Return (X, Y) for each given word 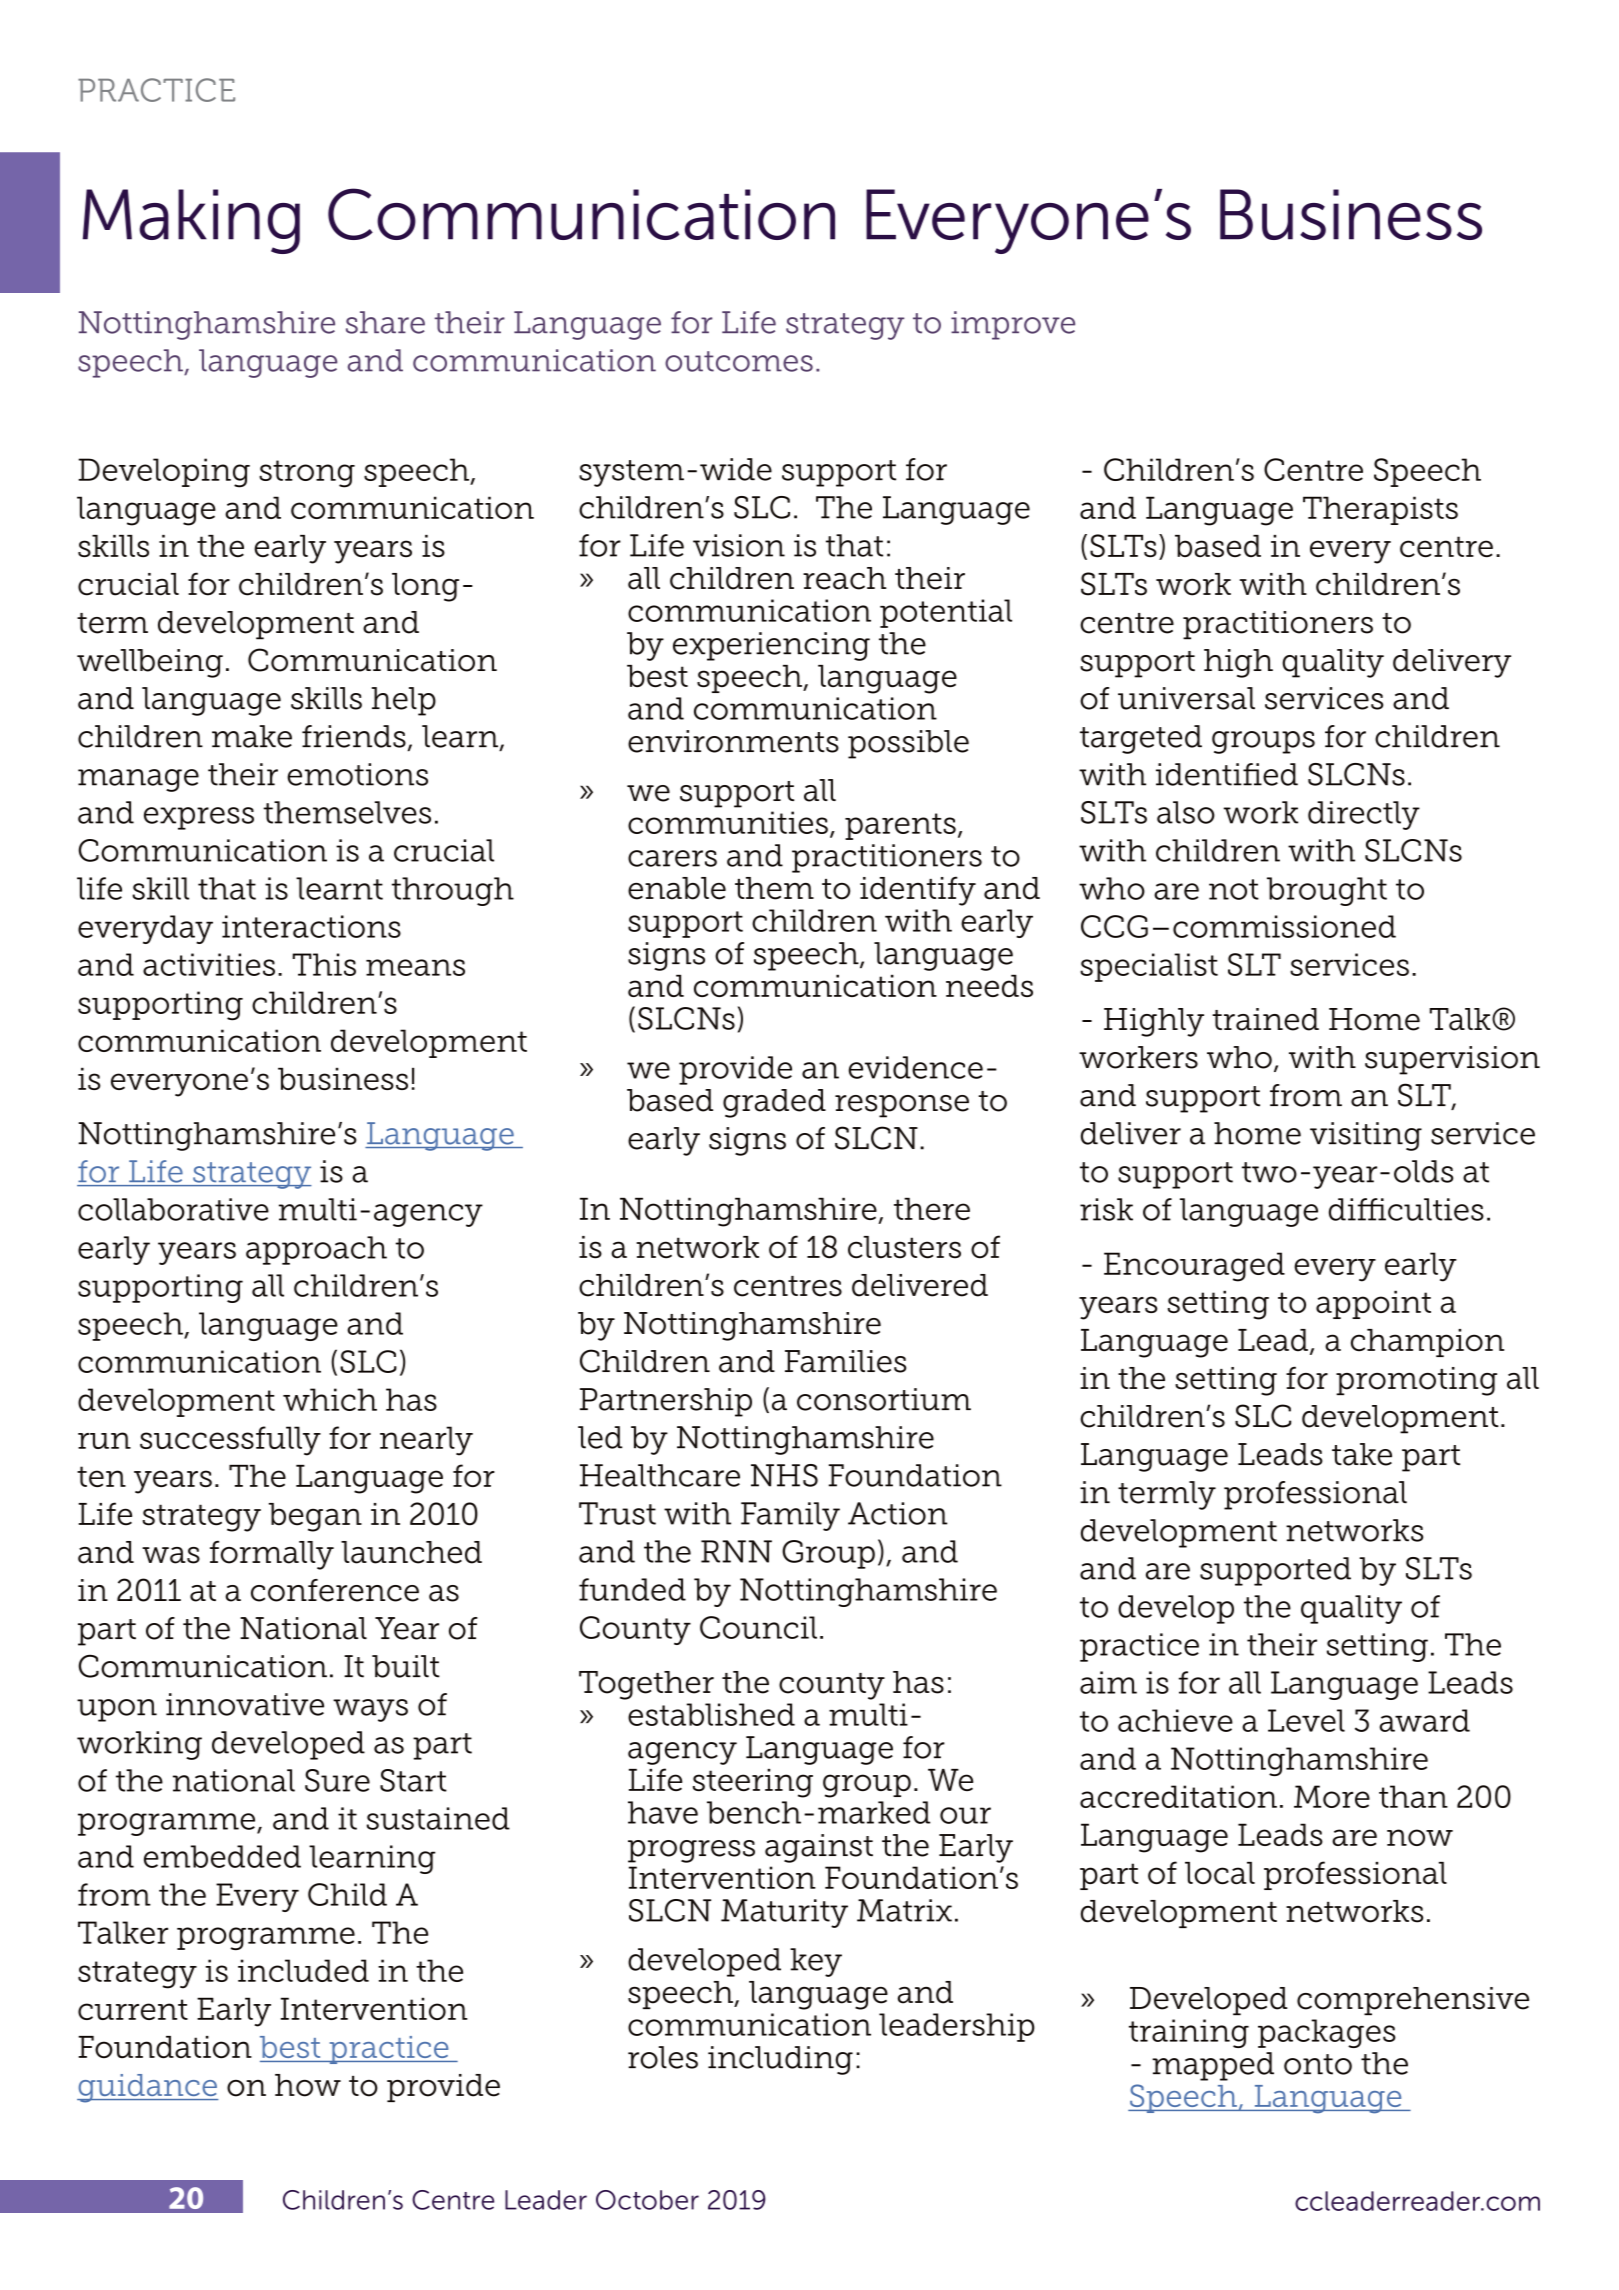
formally (272, 1555)
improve (1013, 325)
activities (209, 964)
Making (191, 221)
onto (1318, 2064)
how (308, 2085)
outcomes (739, 361)
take (1362, 1454)
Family (790, 1516)
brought (1327, 891)
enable (677, 888)
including (780, 2060)
